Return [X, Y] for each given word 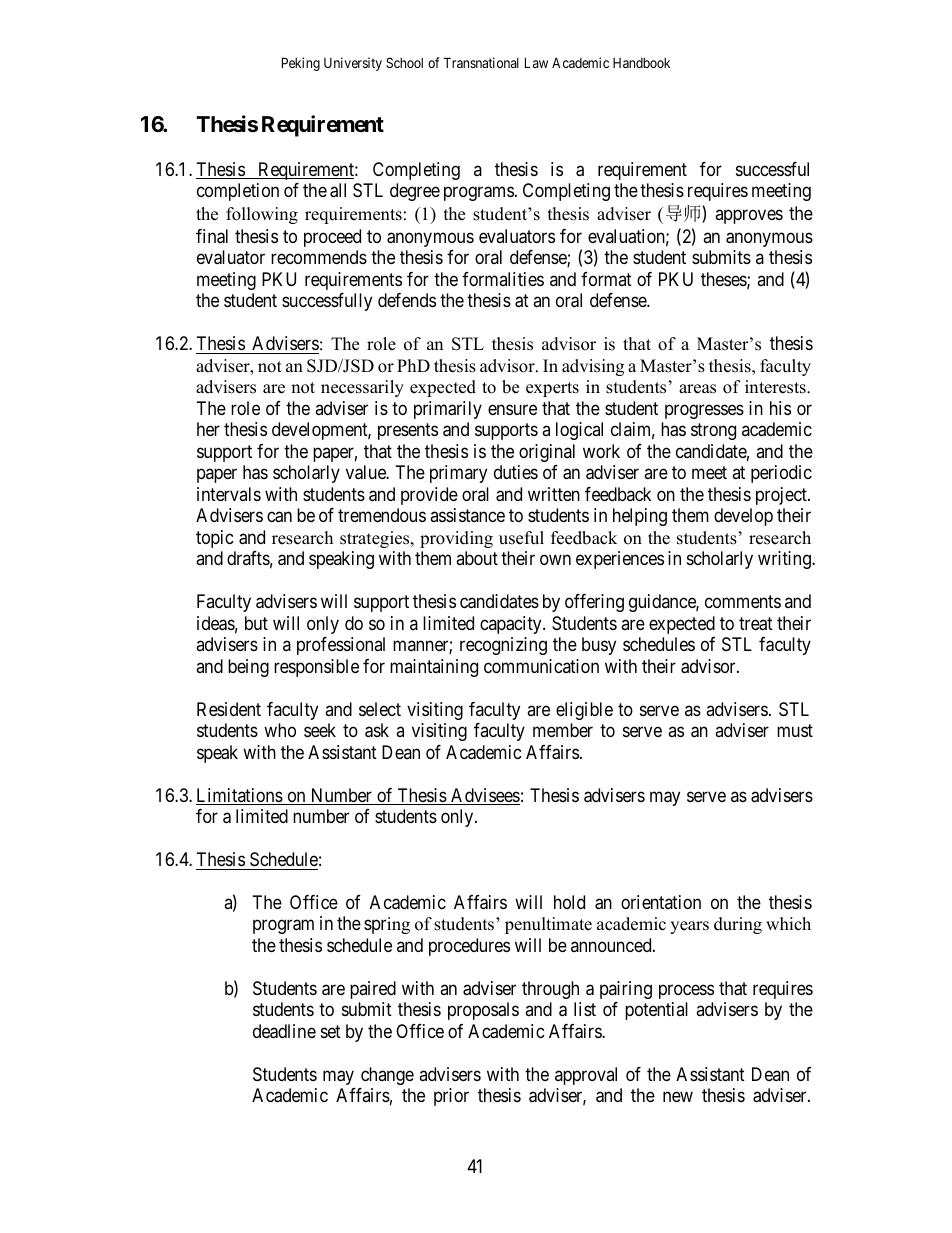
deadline [284, 1031]
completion [238, 192]
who [280, 730]
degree [415, 192]
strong [713, 432]
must [795, 730]
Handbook [641, 63]
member [563, 730]
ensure [512, 409]
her [208, 429]
